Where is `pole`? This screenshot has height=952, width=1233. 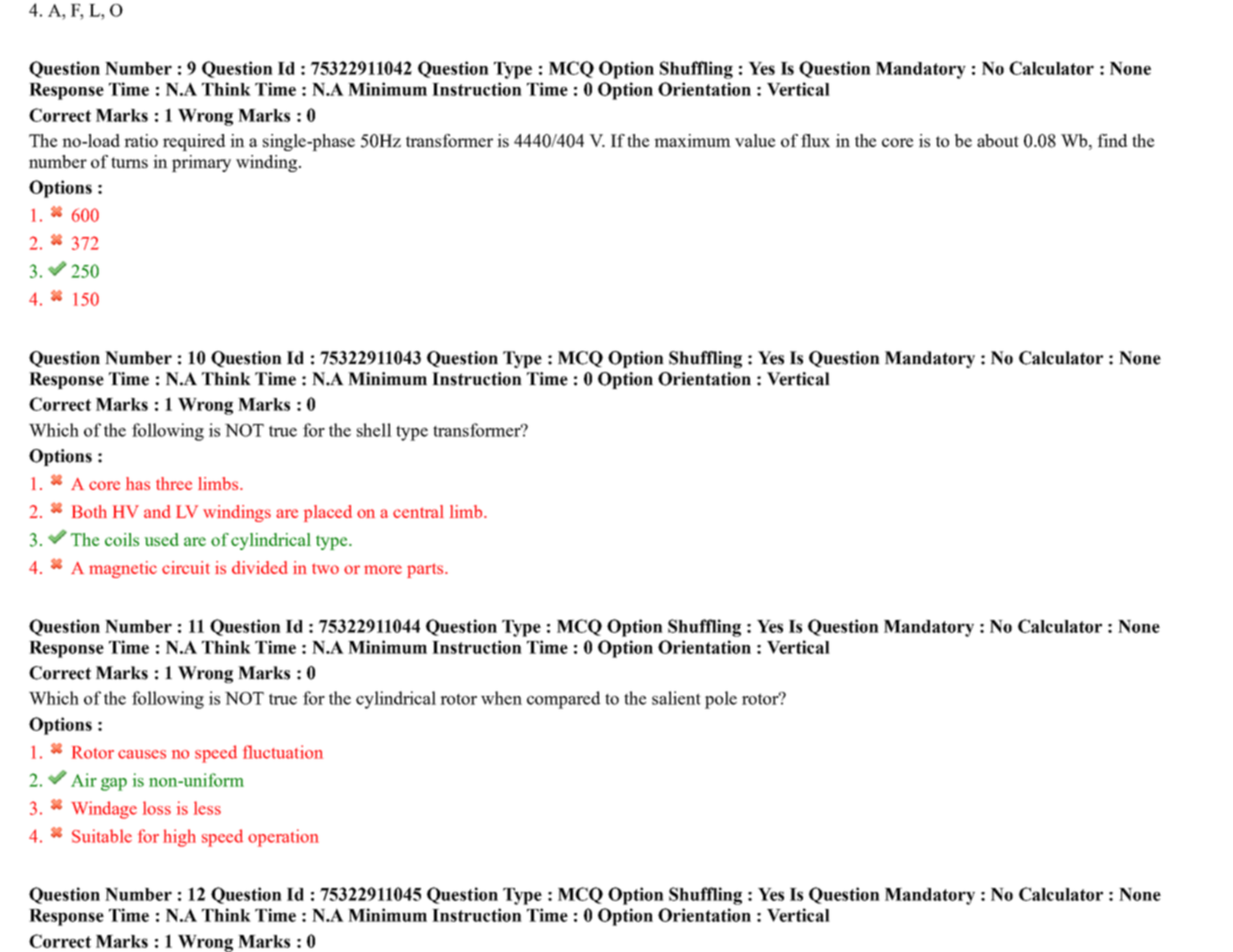 pole is located at coordinates (721, 700).
